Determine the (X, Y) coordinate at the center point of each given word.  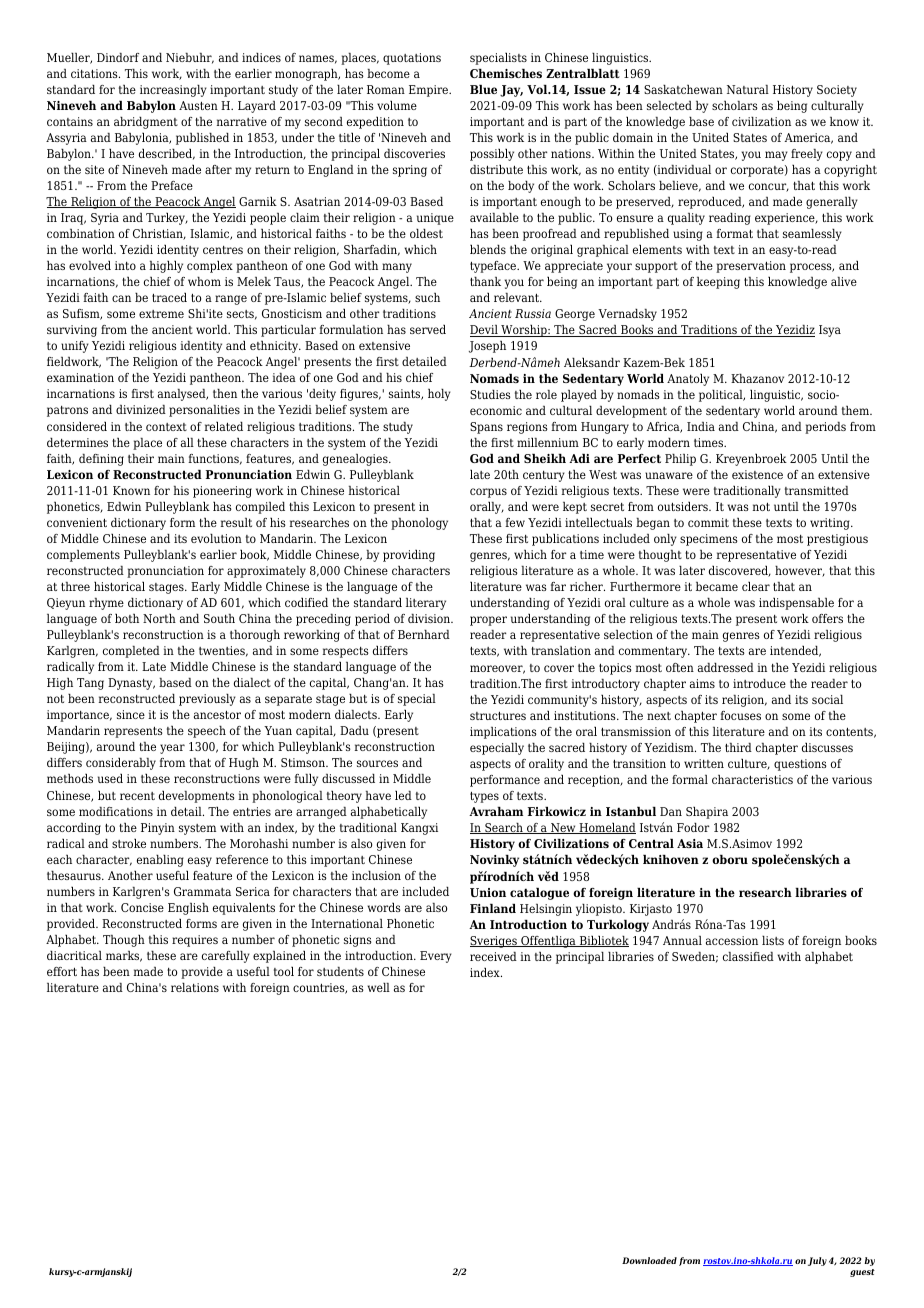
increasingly (173, 91)
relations (195, 987)
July (817, 1261)
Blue (483, 89)
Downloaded (649, 1260)
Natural (748, 89)
